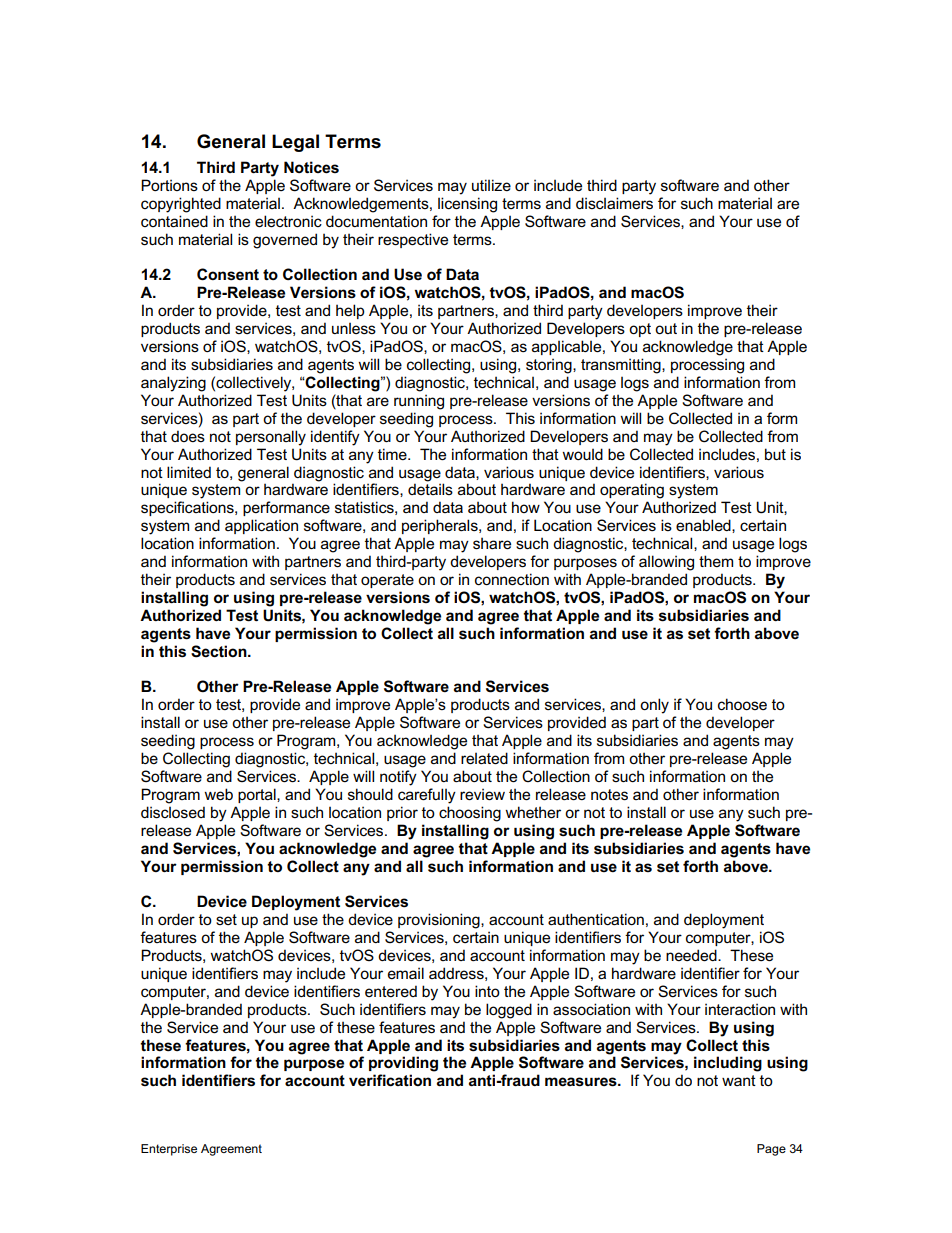  What do you see at coordinates (390, 1080) in the screenshot?
I see `verification` at bounding box center [390, 1080].
